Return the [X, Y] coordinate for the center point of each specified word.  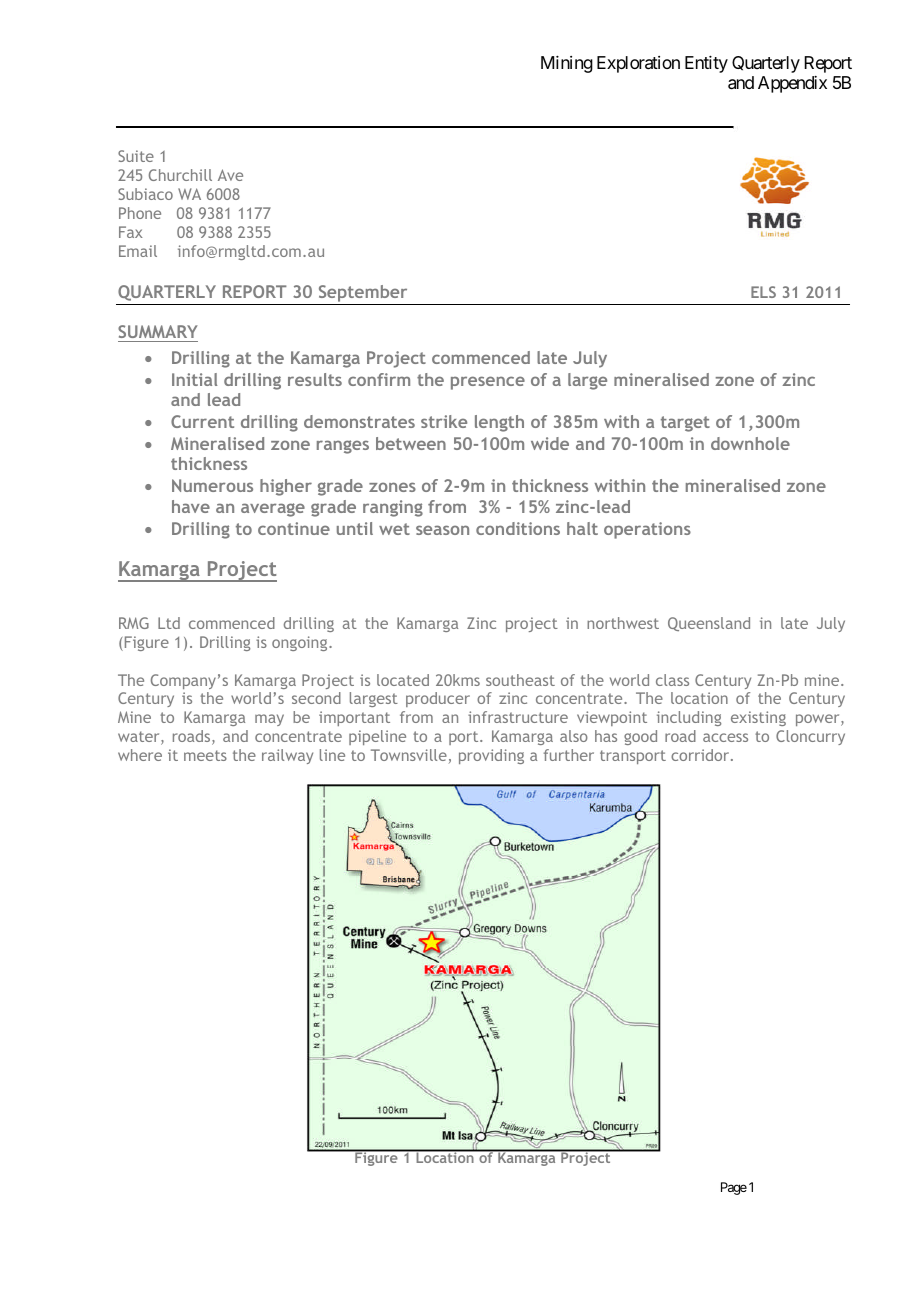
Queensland [709, 624]
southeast [520, 680]
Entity [706, 64]
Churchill [180, 175]
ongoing [301, 643]
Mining [567, 64]
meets [205, 755]
